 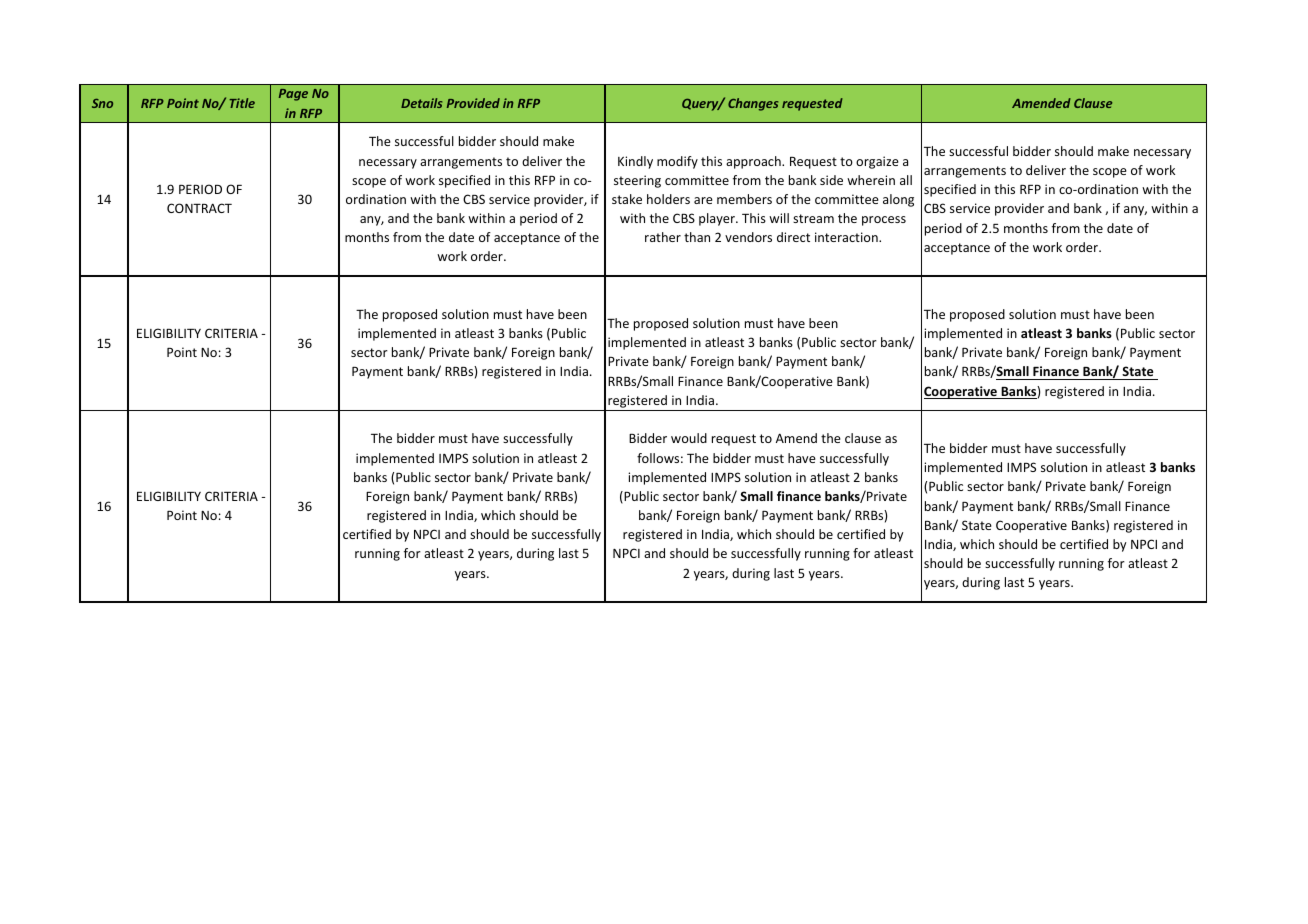 I want to click on than, so click(x=697, y=237).
